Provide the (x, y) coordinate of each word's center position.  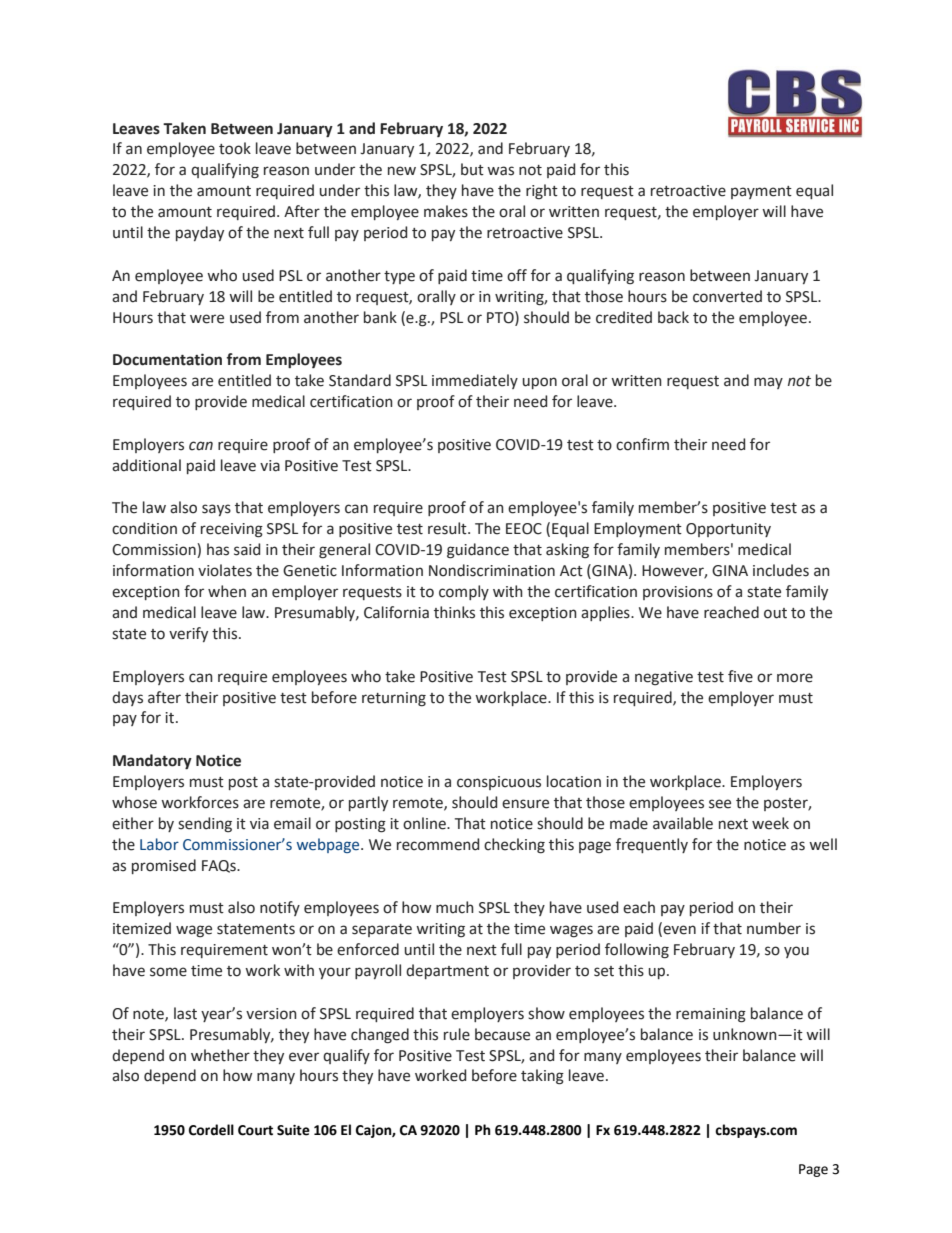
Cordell (211, 1130)
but (472, 169)
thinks (454, 612)
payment (761, 192)
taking (542, 1077)
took (235, 148)
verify (188, 634)
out (775, 613)
